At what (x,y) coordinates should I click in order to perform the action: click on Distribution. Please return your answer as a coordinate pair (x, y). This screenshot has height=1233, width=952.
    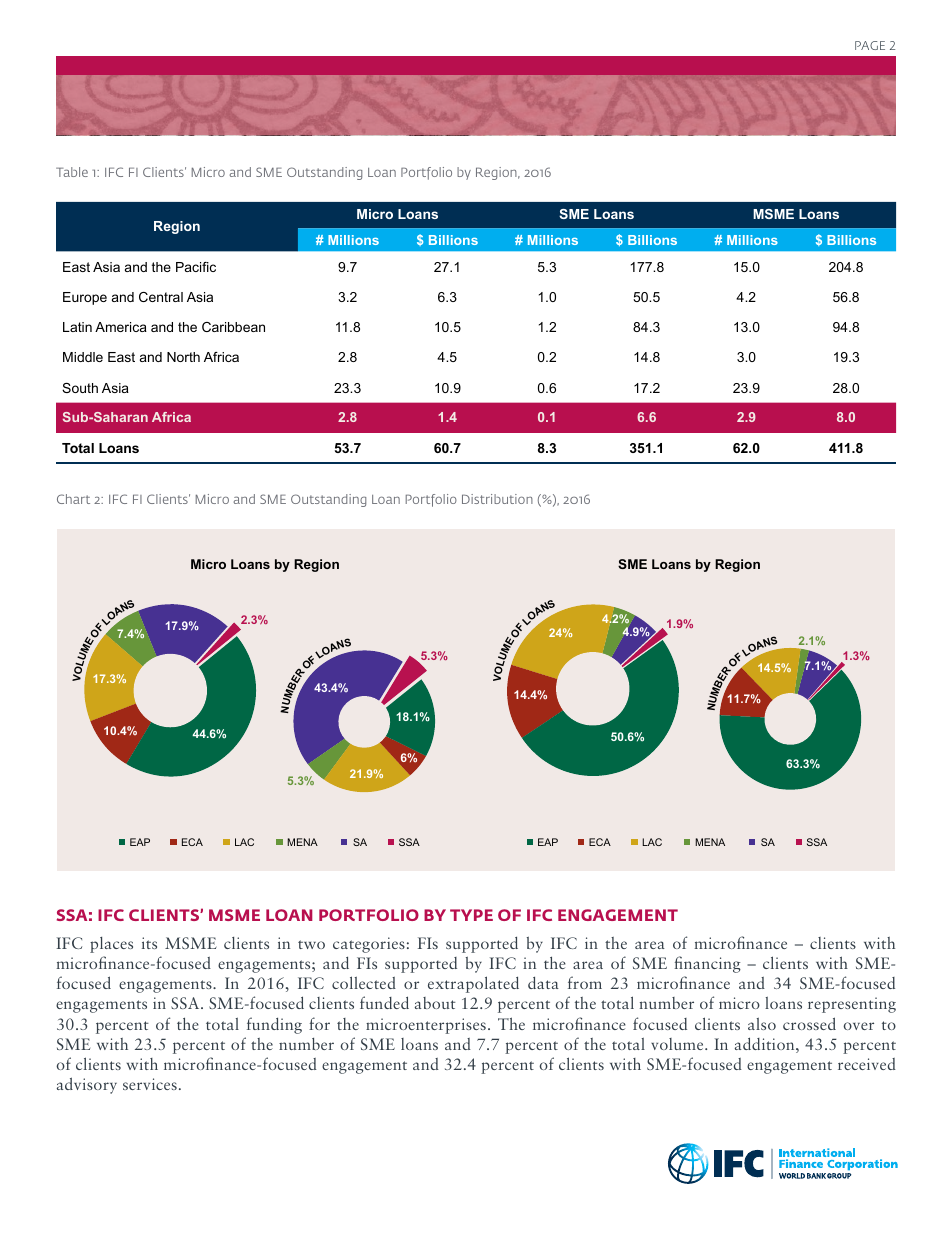
    Looking at the image, I should click on (497, 499).
